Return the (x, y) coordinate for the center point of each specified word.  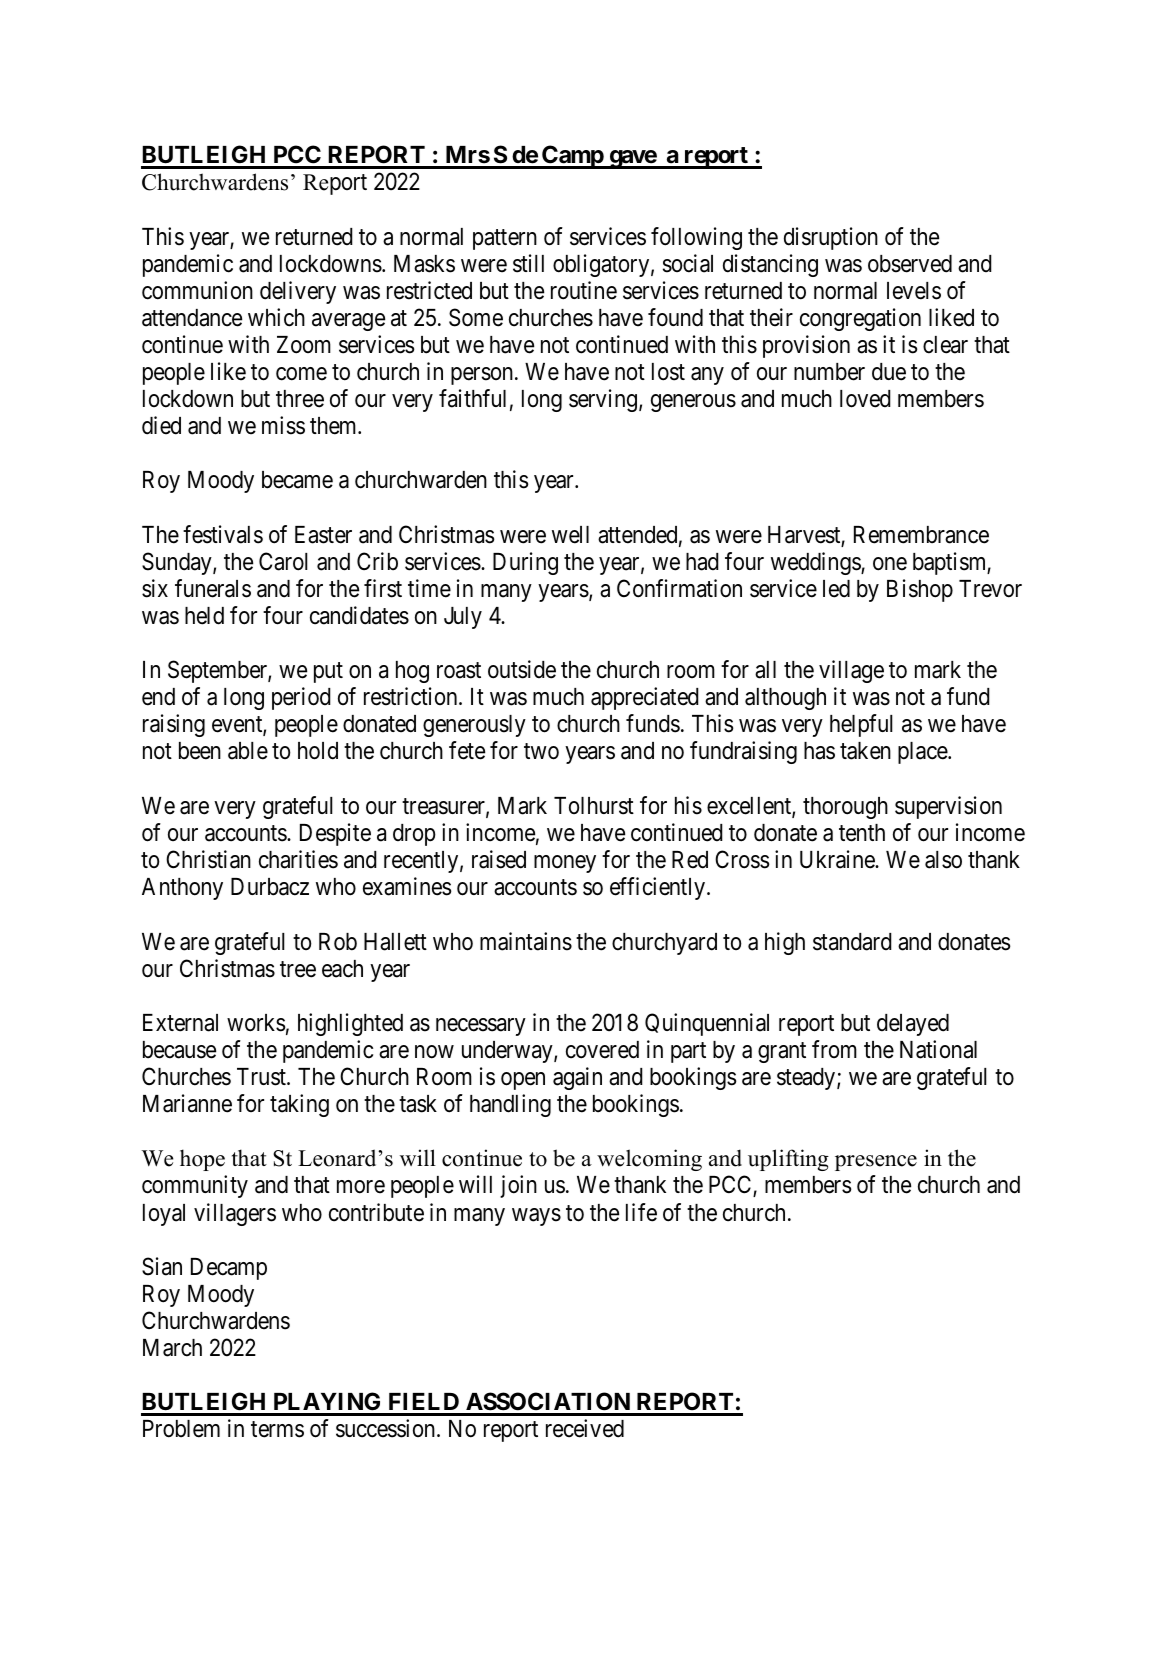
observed (910, 264)
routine (584, 290)
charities (298, 859)
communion (197, 290)
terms (277, 1430)
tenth (862, 833)
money (565, 864)
